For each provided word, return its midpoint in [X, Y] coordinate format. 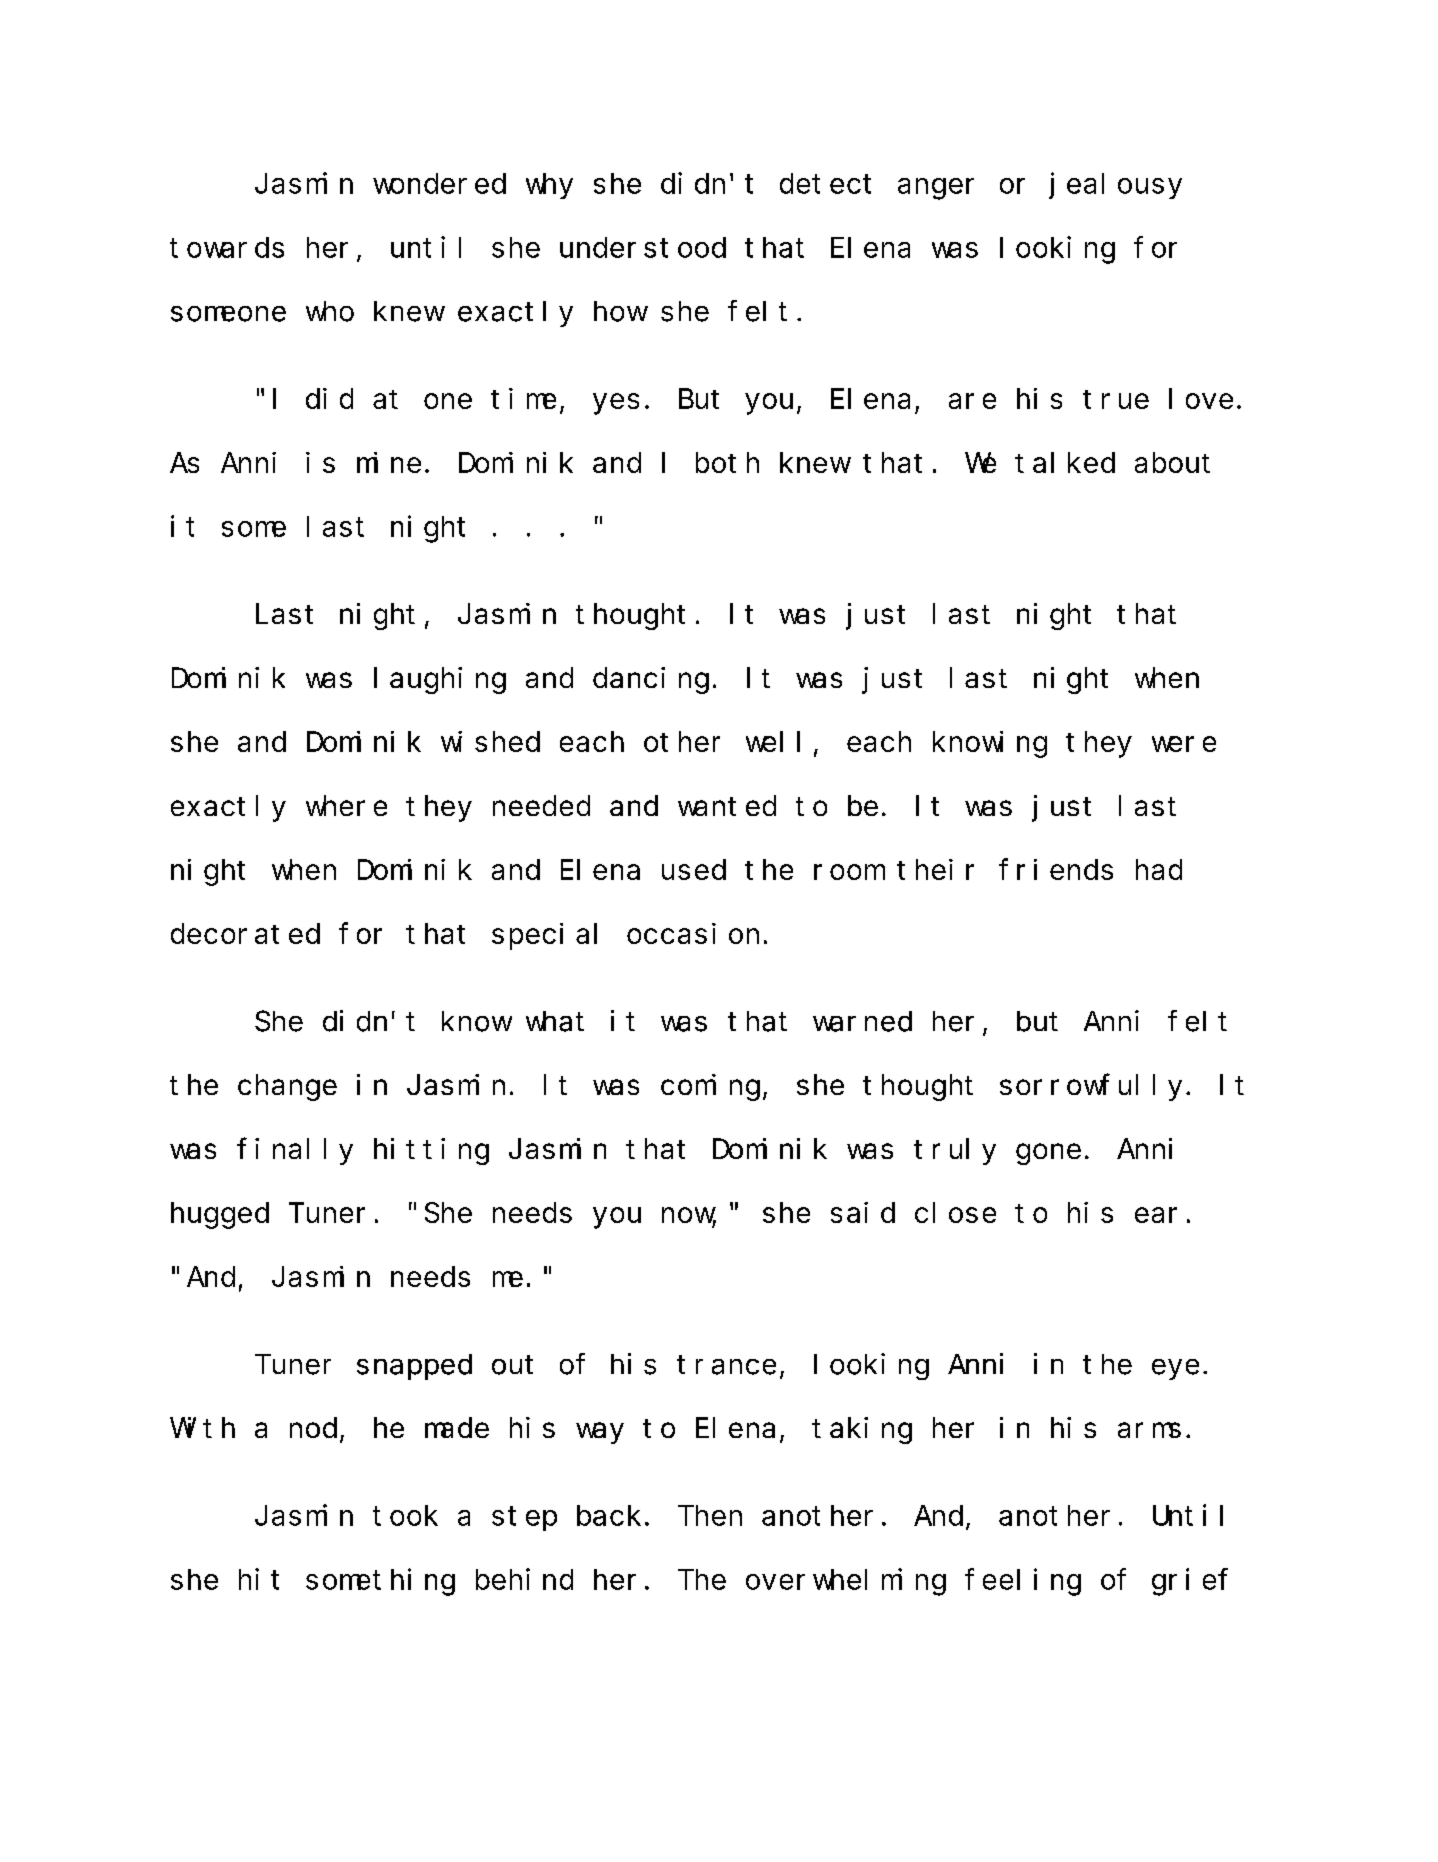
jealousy [1116, 186]
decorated [245, 933]
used [694, 869]
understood [643, 247]
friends [1056, 869]
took [405, 1515]
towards [227, 247]
